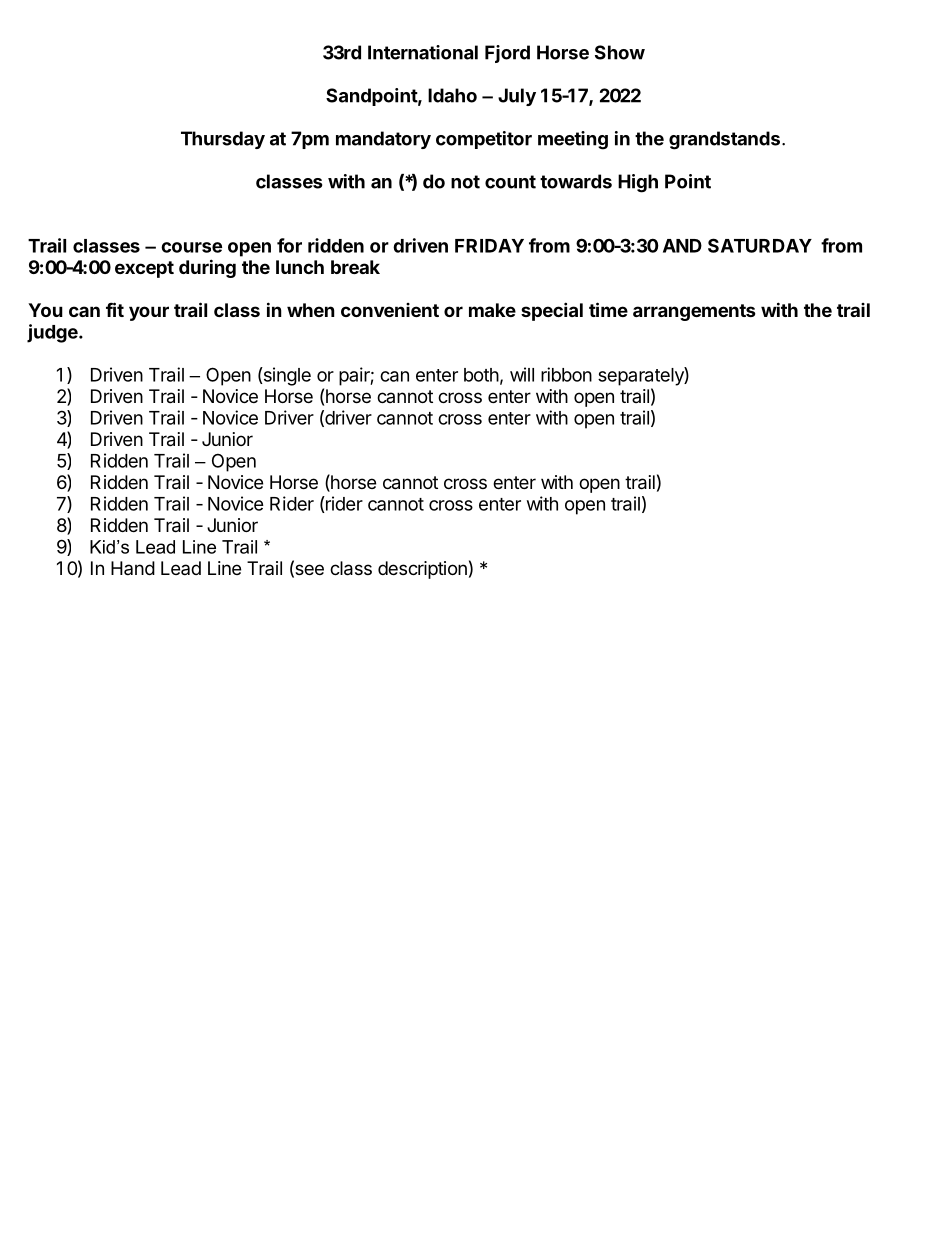 This screenshot has height=1233, width=952. What do you see at coordinates (422, 570) in the screenshot?
I see `description` at bounding box center [422, 570].
